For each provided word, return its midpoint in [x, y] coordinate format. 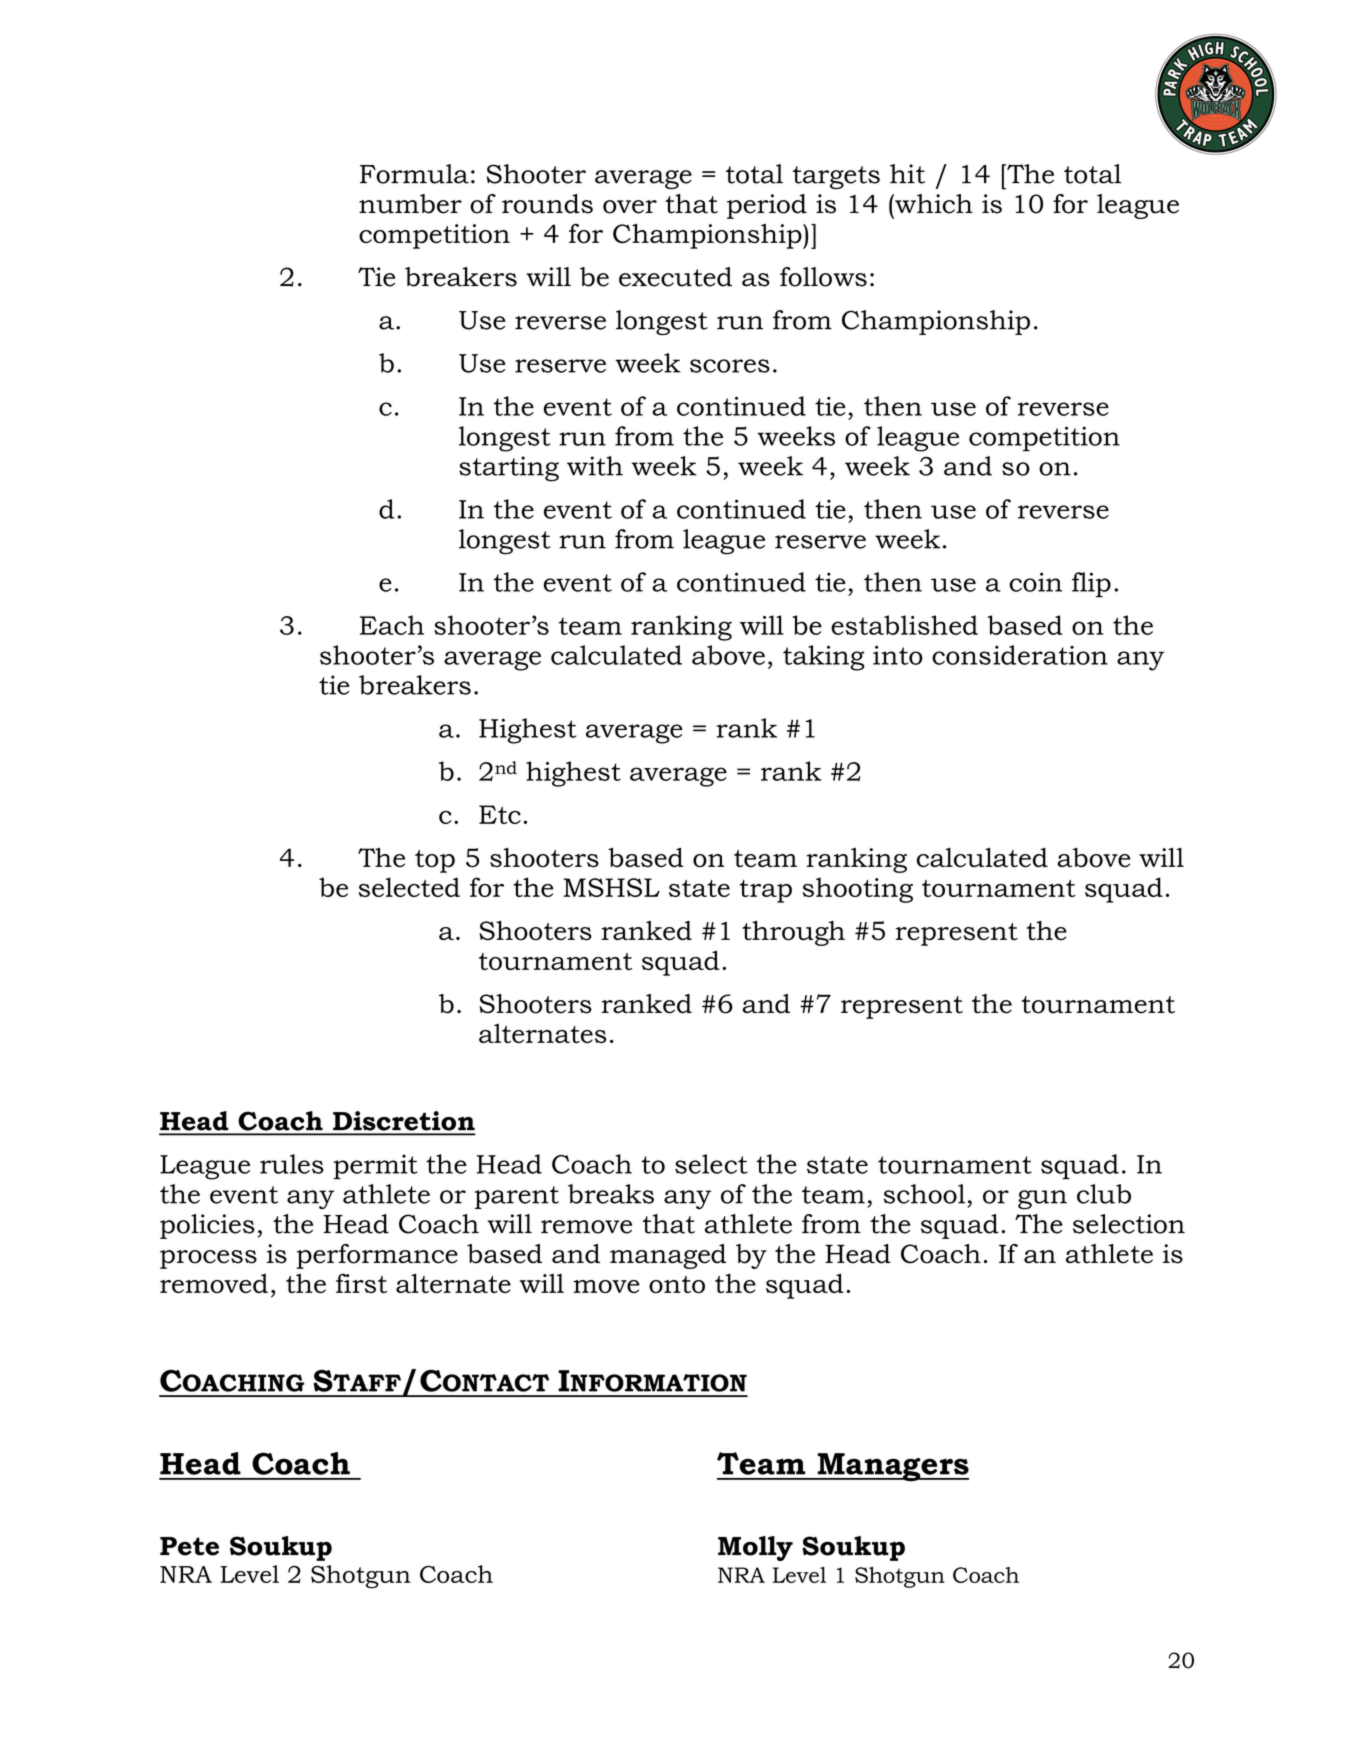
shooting [858, 890]
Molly [755, 1548]
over [630, 207]
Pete [189, 1546]
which [933, 204]
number [410, 204]
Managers [892, 1467]
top [435, 861]
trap [766, 891]
